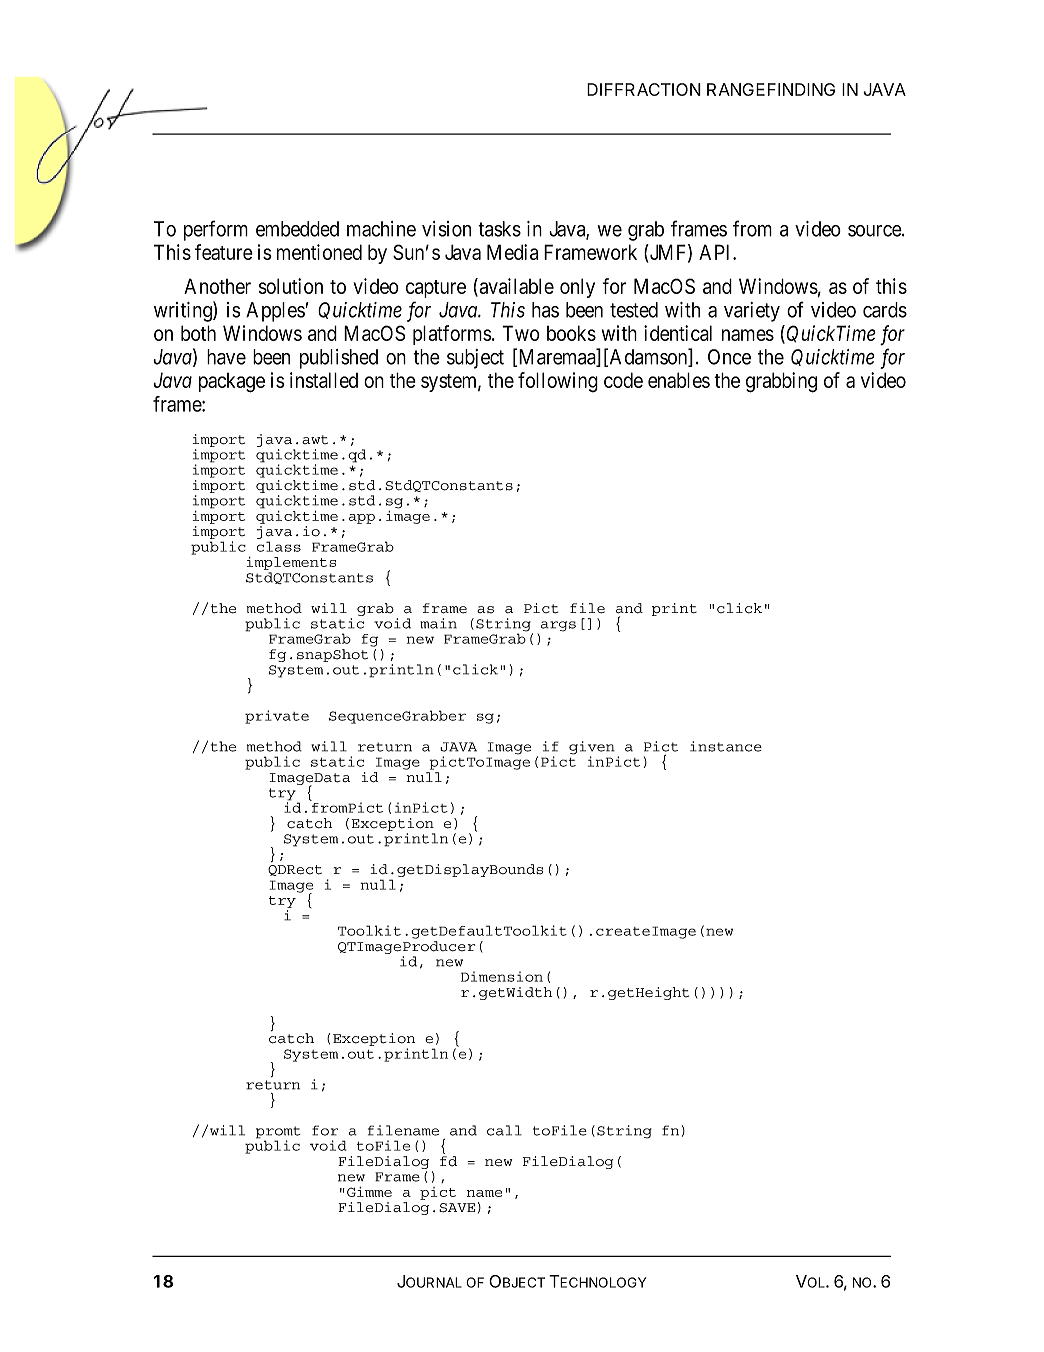 The height and width of the screenshot is (1352, 1044). Describe the element at coordinates (592, 749) in the screenshot. I see `given` at that location.
